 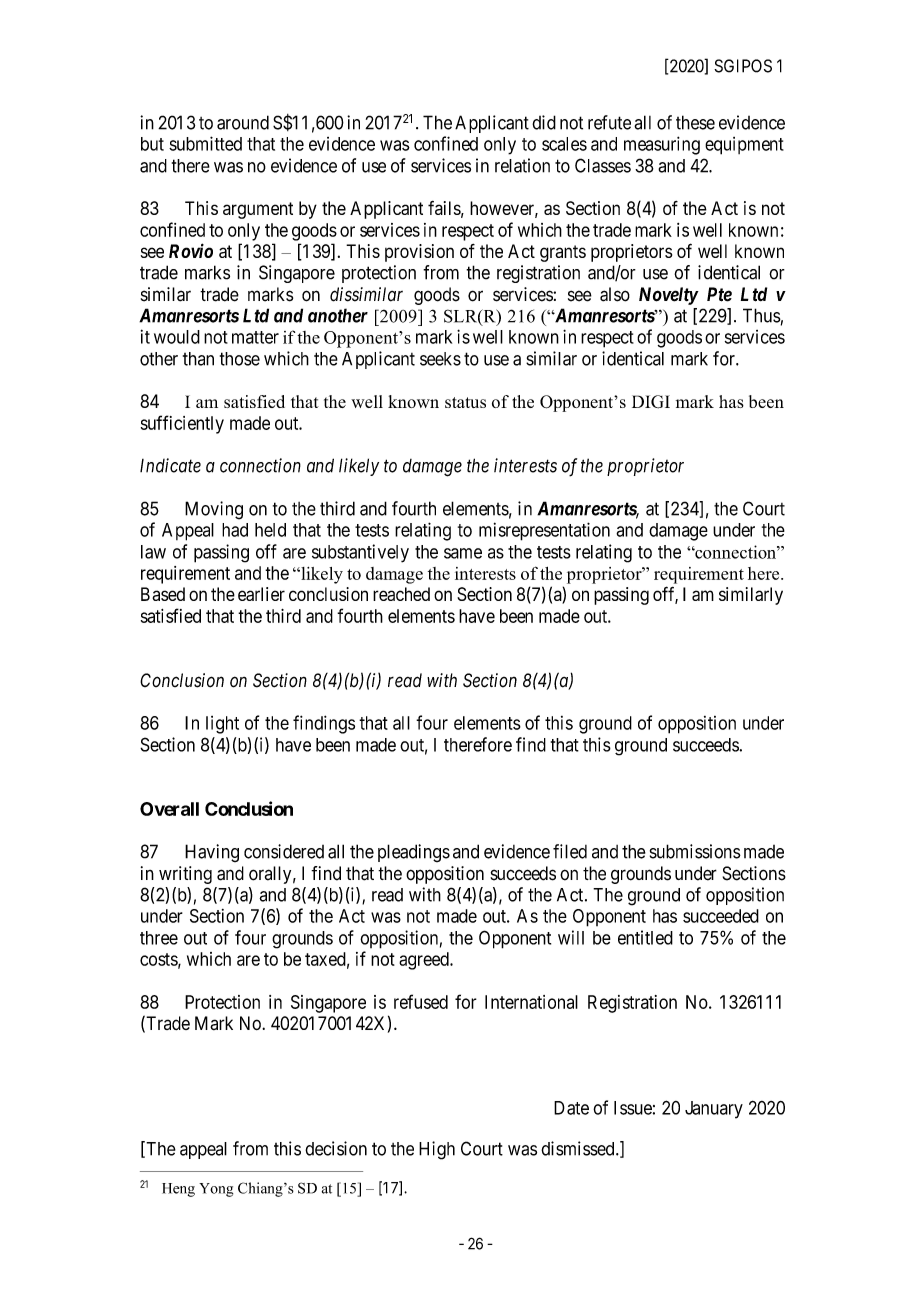 What do you see at coordinates (544, 531) in the image?
I see `misrepresentation` at bounding box center [544, 531].
